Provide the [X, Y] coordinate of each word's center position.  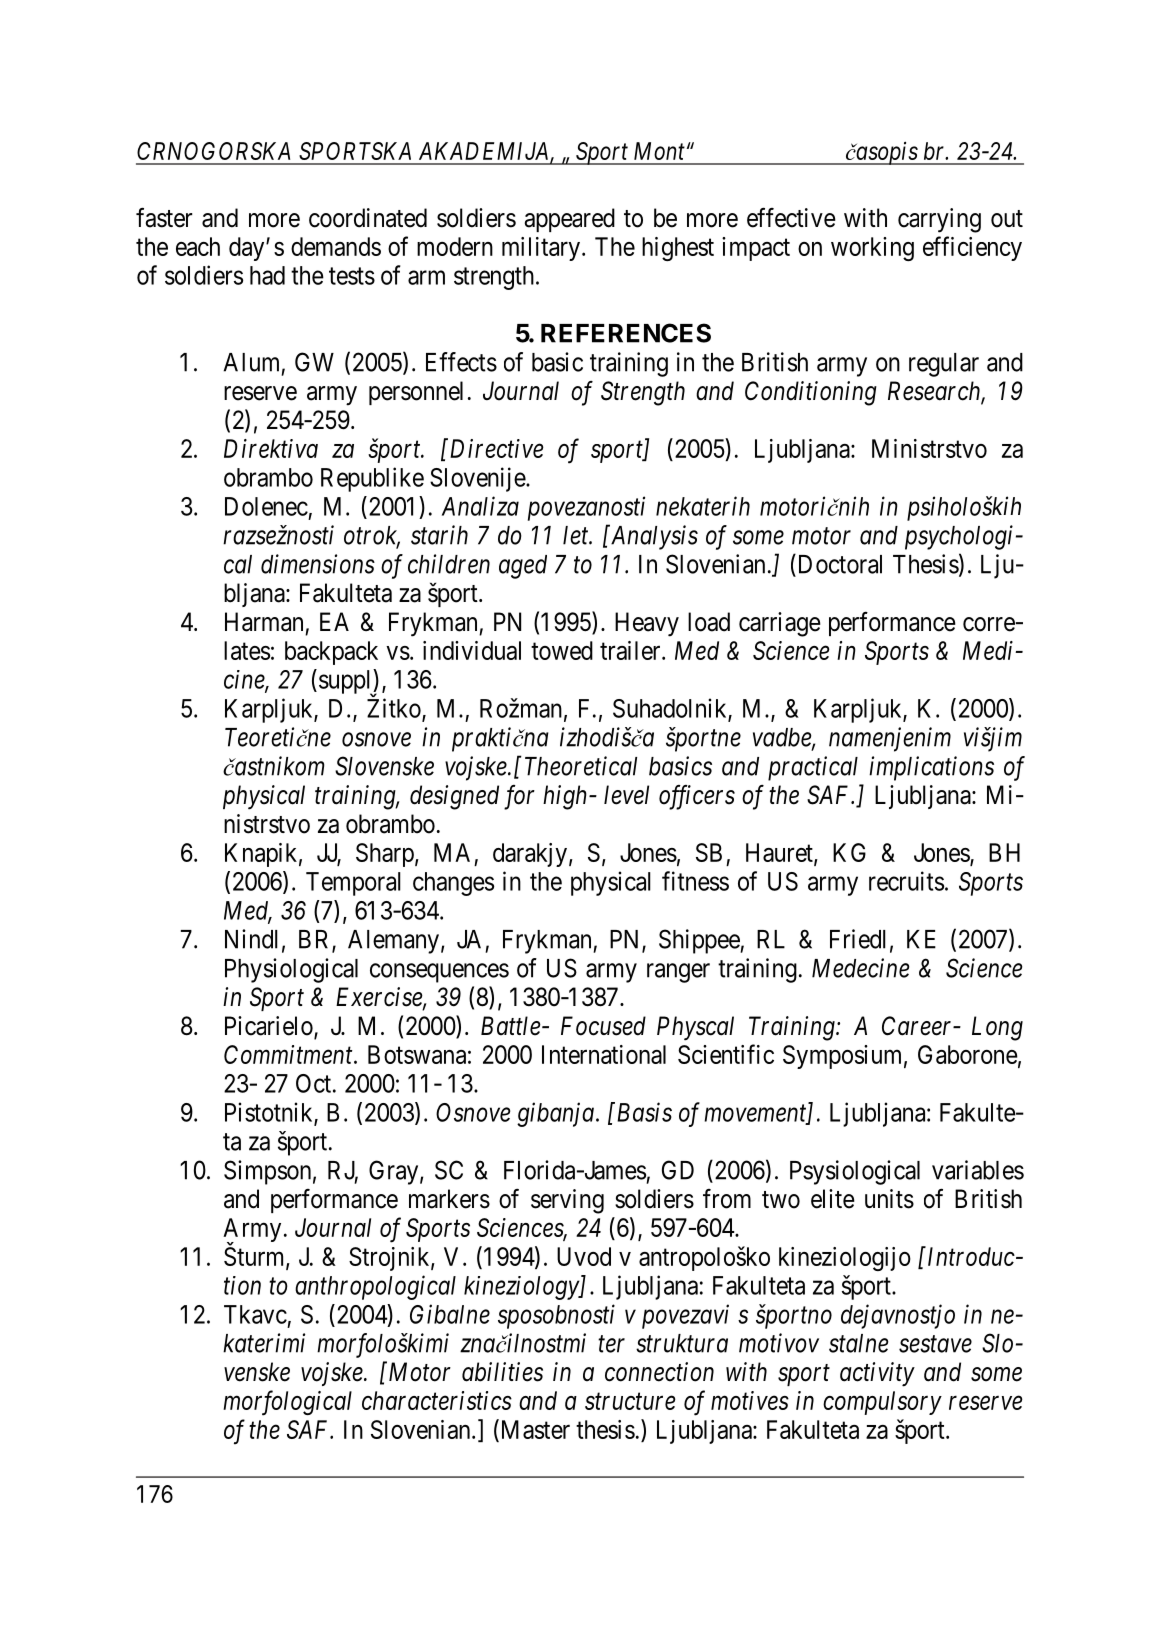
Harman [264, 622]
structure [630, 1402]
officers [697, 797]
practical [813, 768]
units [889, 1199]
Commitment [289, 1054]
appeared [570, 220]
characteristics [437, 1400]
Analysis [653, 537]
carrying [939, 220]
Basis [643, 1112]
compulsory [882, 1403]
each [198, 246]
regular [944, 365]
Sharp [385, 855]
